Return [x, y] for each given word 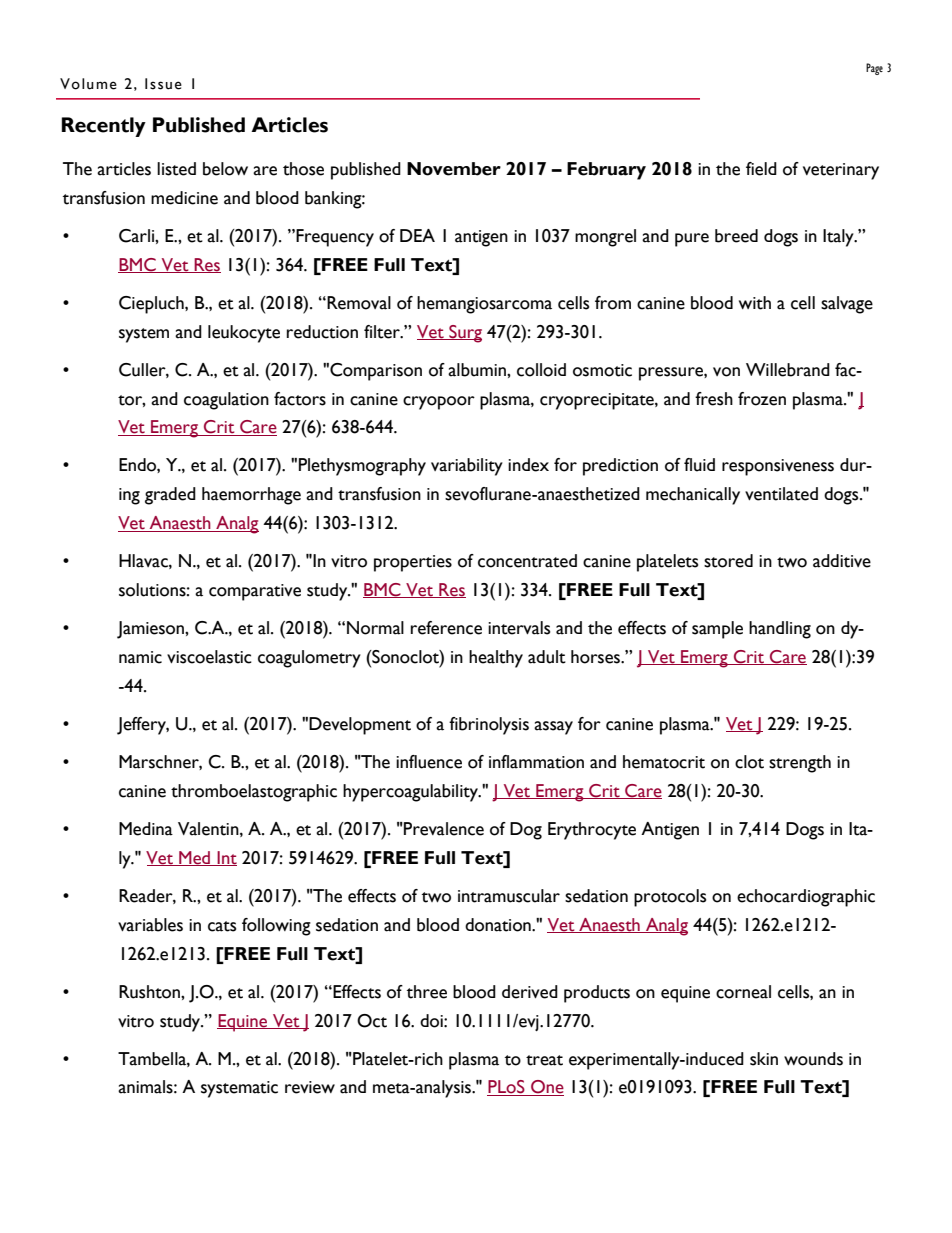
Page [874, 69]
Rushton [150, 992]
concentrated [527, 561]
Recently [104, 127]
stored [728, 561]
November [454, 169]
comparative [255, 592]
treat [544, 1060]
